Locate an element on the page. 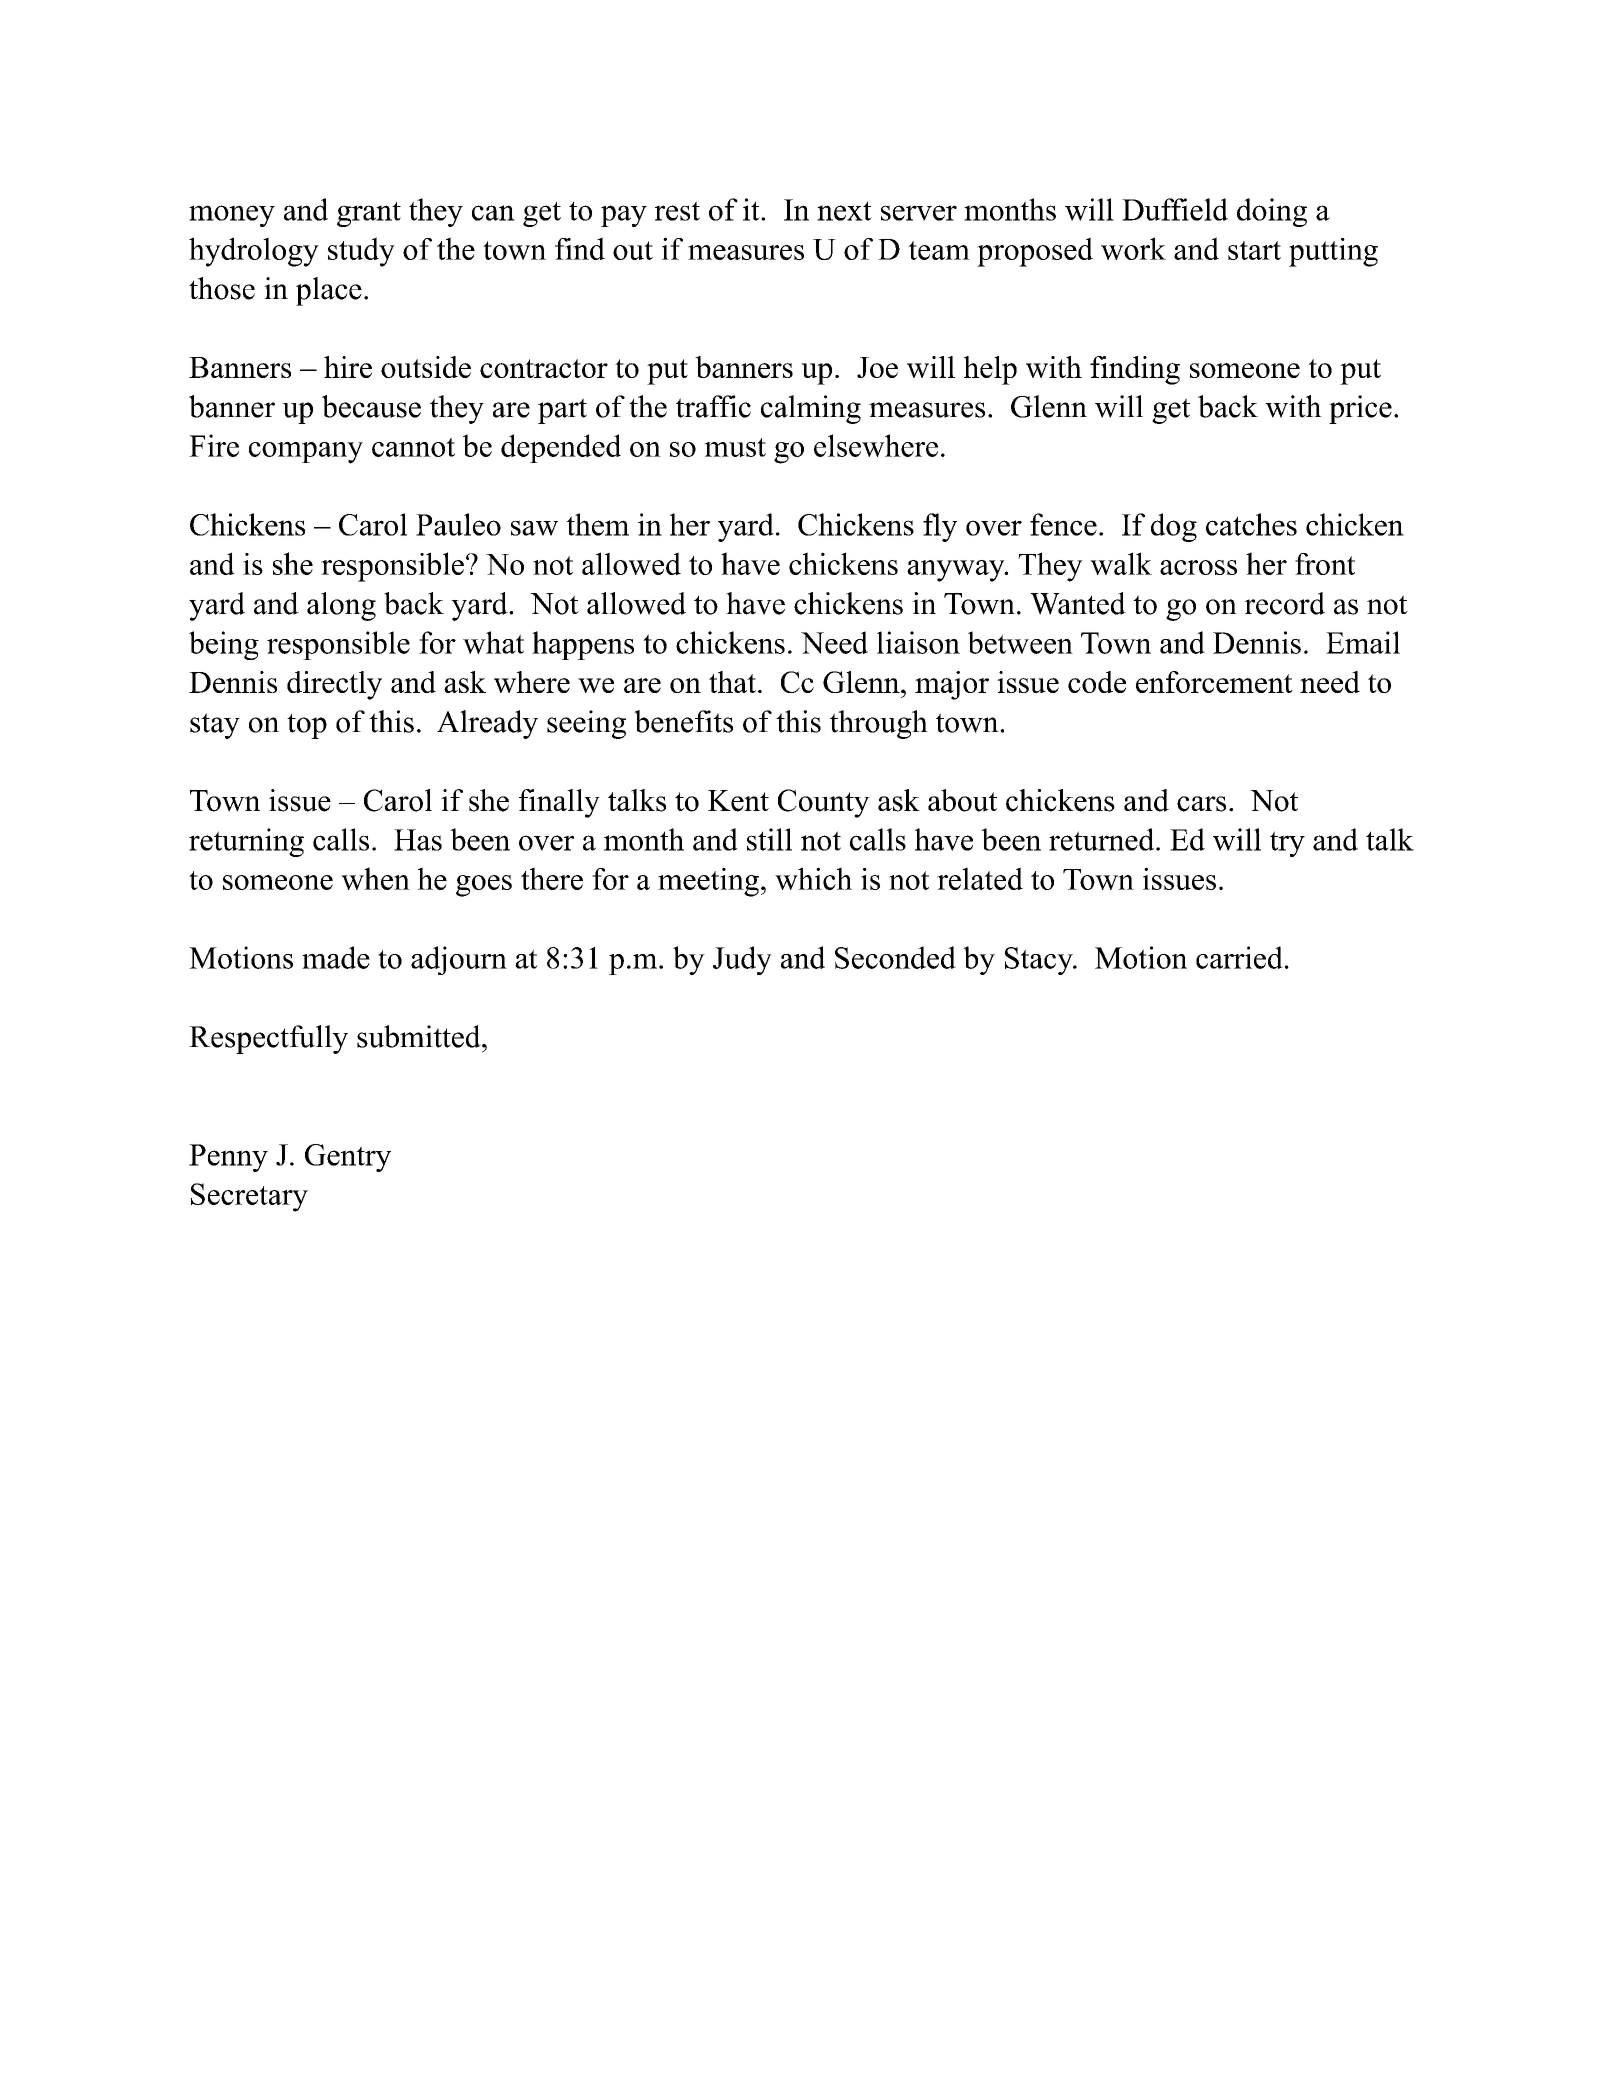 The height and width of the page is (2079, 1607). study is located at coordinates (361, 252).
